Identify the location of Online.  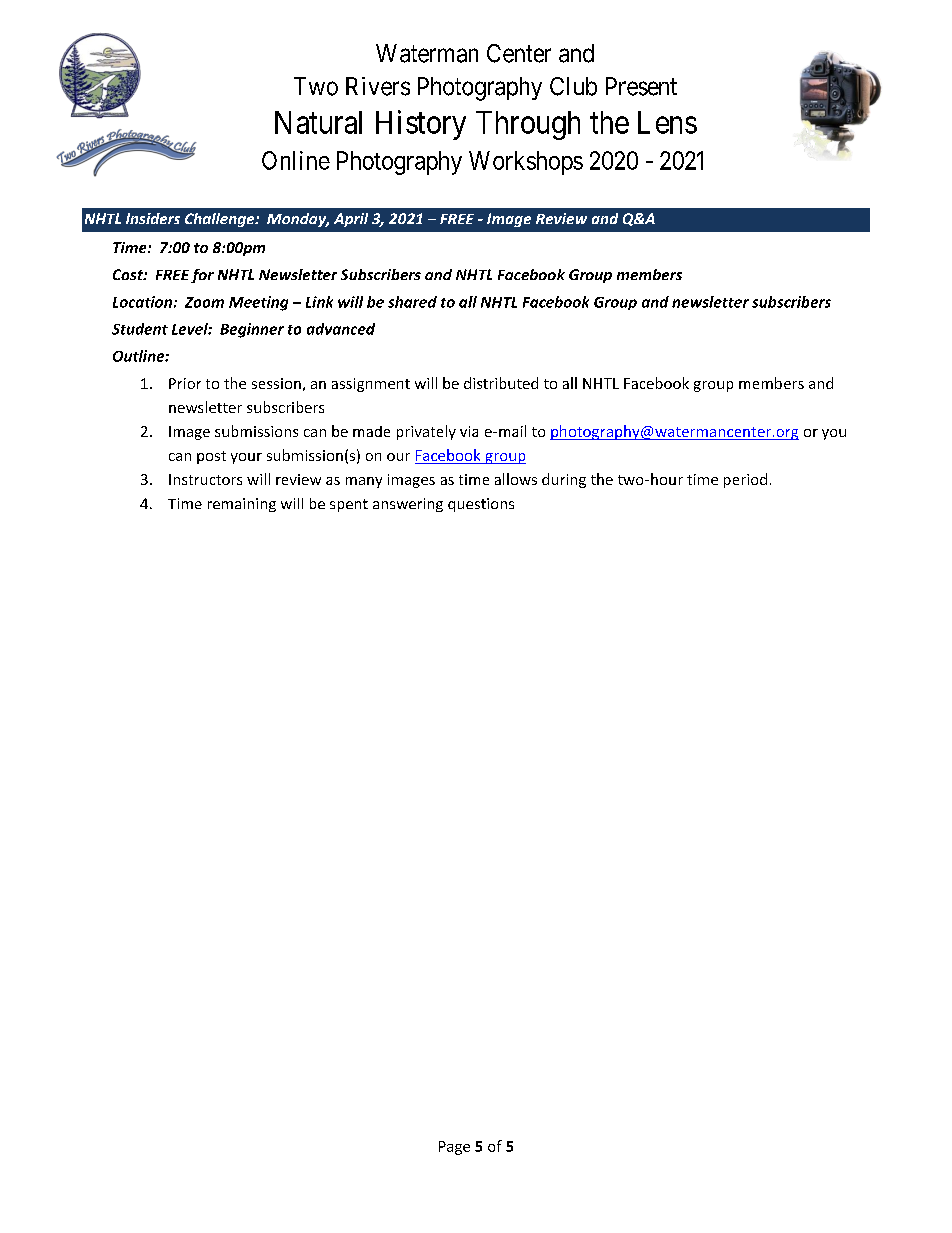
(296, 160).
